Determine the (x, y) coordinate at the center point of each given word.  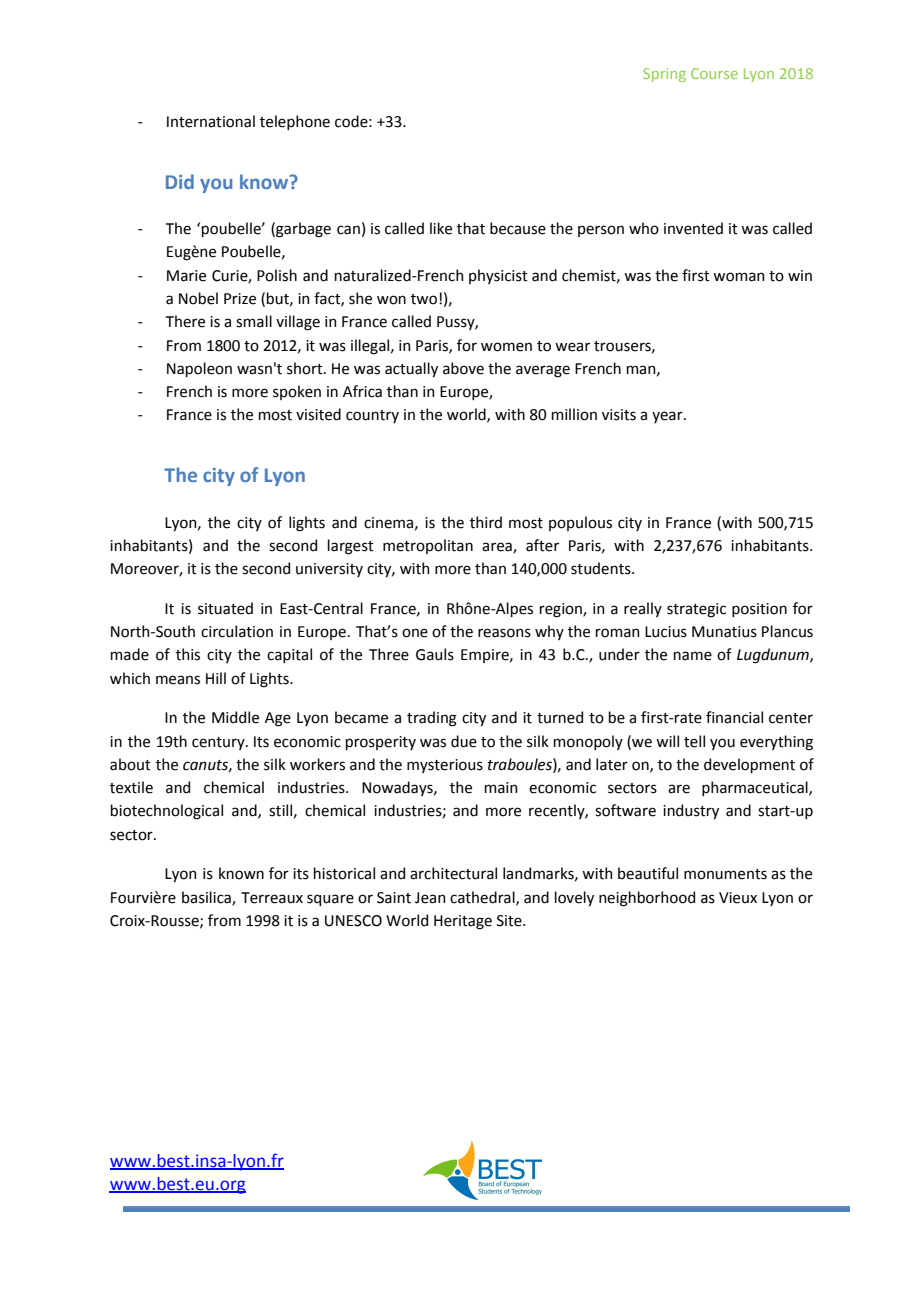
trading (432, 719)
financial (734, 717)
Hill (216, 678)
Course (714, 73)
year (668, 417)
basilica (207, 898)
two (424, 299)
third (486, 522)
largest (351, 547)
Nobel (198, 298)
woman (739, 277)
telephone (295, 122)
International (211, 121)
